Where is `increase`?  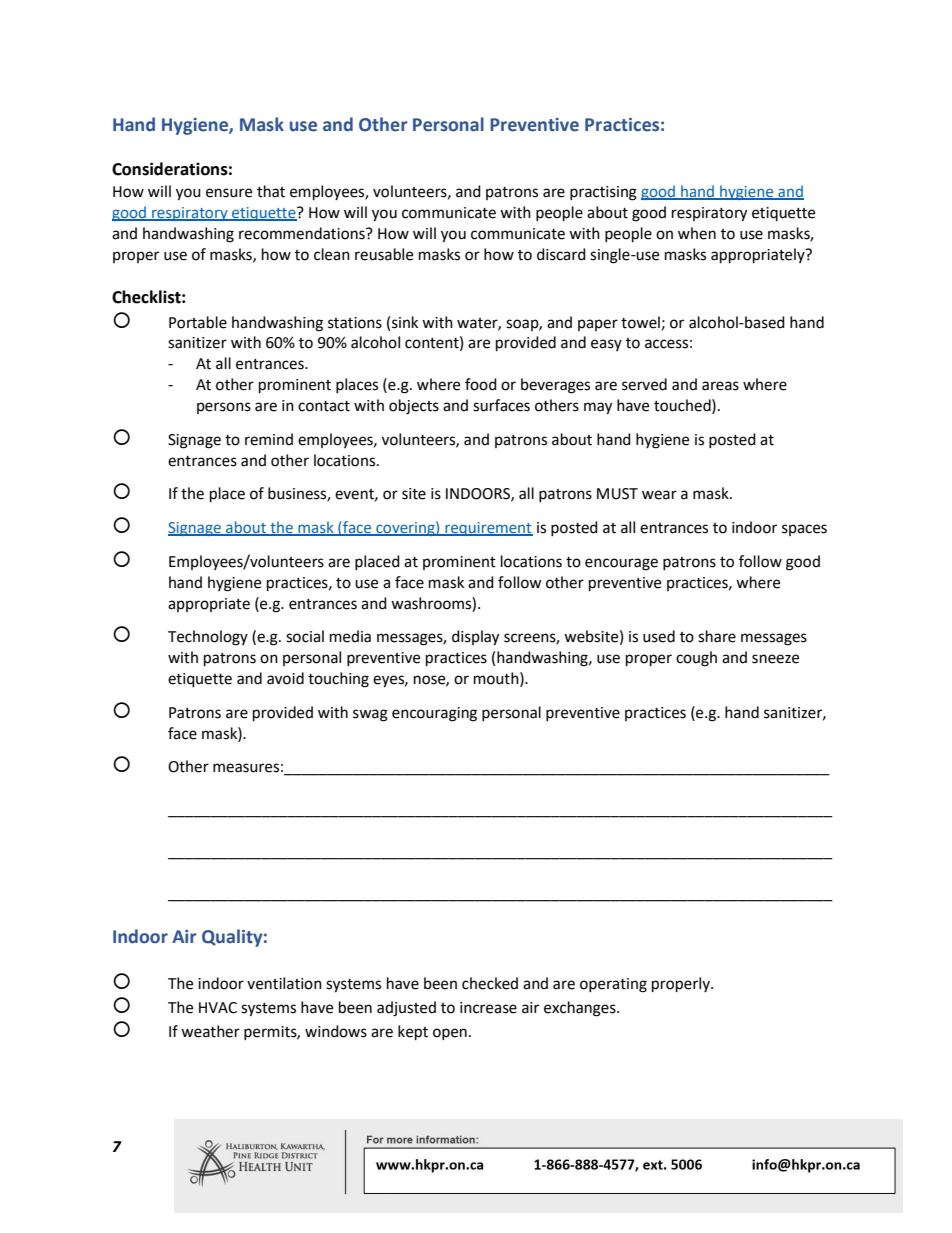 increase is located at coordinates (488, 1008).
